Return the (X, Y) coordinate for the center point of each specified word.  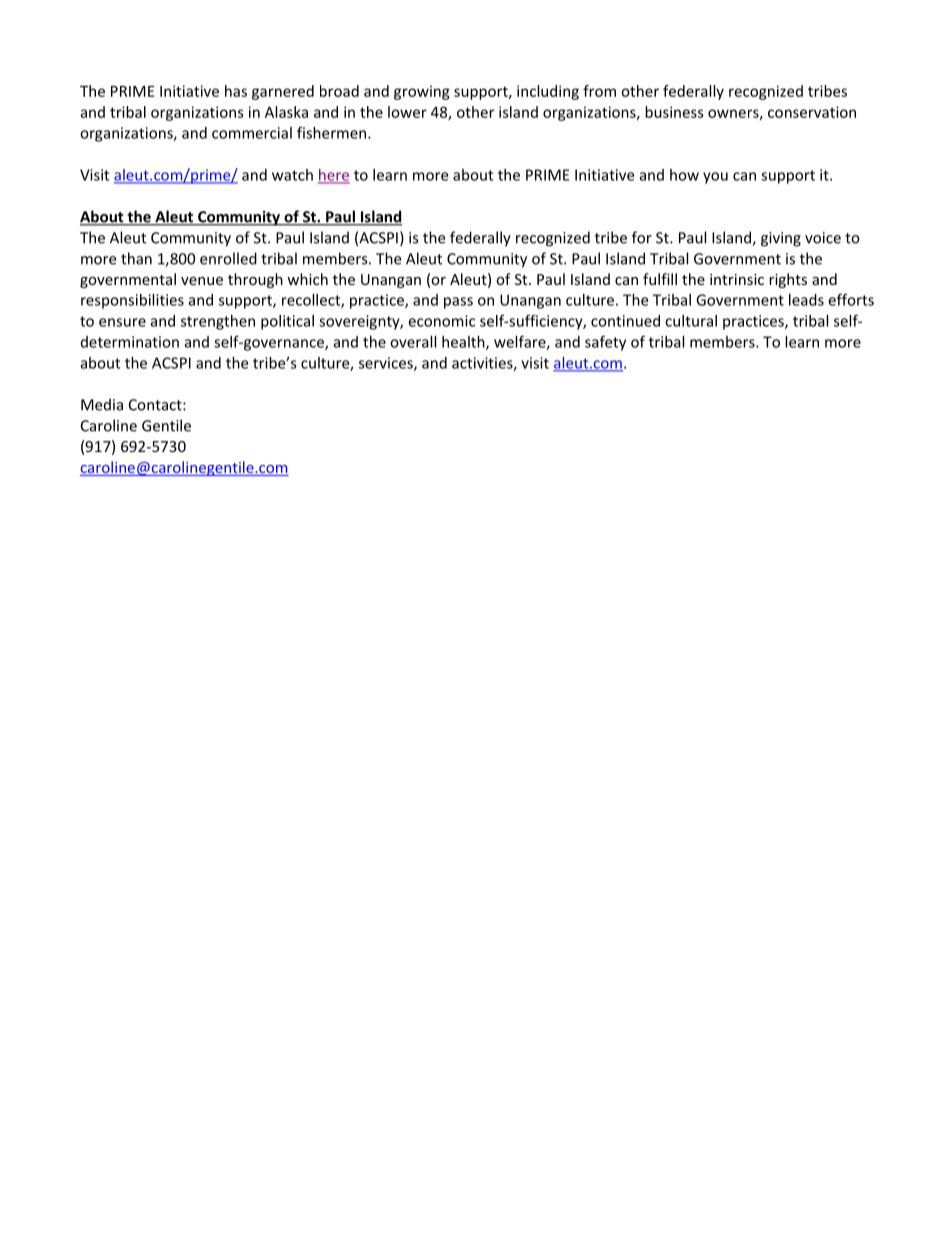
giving (781, 239)
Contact (156, 405)
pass (458, 303)
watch (292, 175)
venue (202, 281)
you (715, 178)
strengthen (218, 322)
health (464, 343)
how (684, 175)
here (334, 176)
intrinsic (737, 279)
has (236, 91)
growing (422, 92)
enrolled (228, 258)
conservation (812, 112)
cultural (691, 321)
